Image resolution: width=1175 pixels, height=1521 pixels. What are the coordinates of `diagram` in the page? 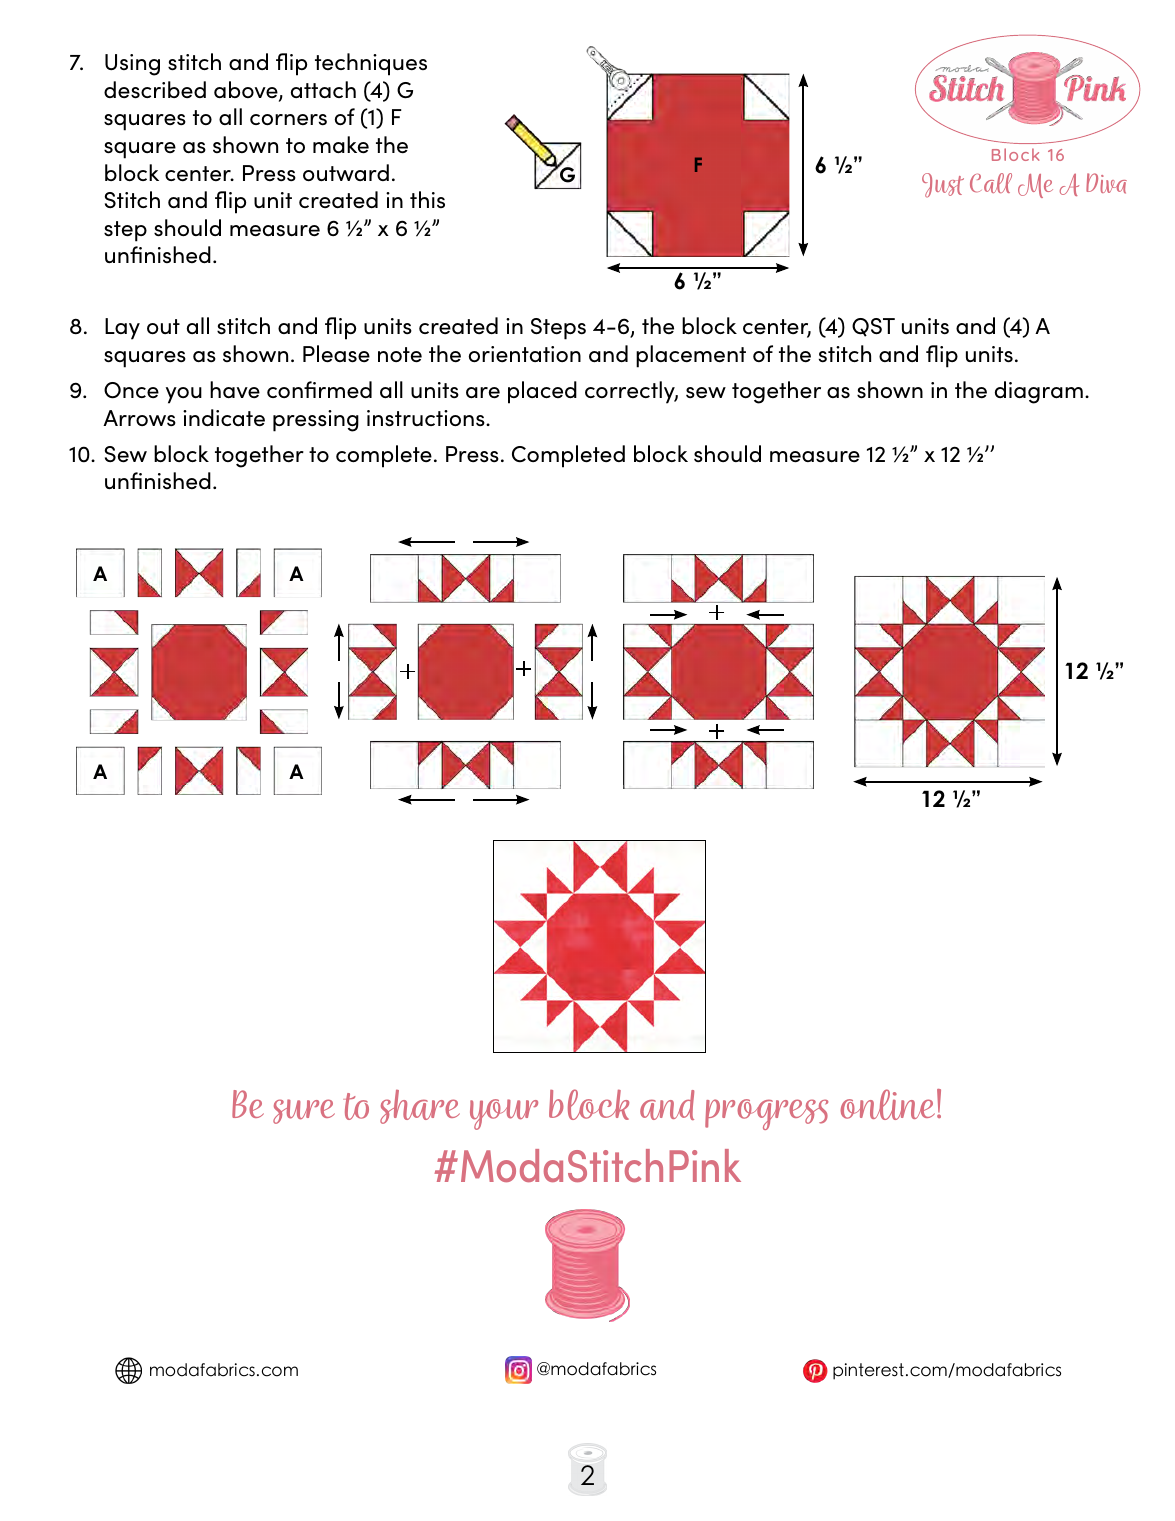 It's located at (1039, 392).
